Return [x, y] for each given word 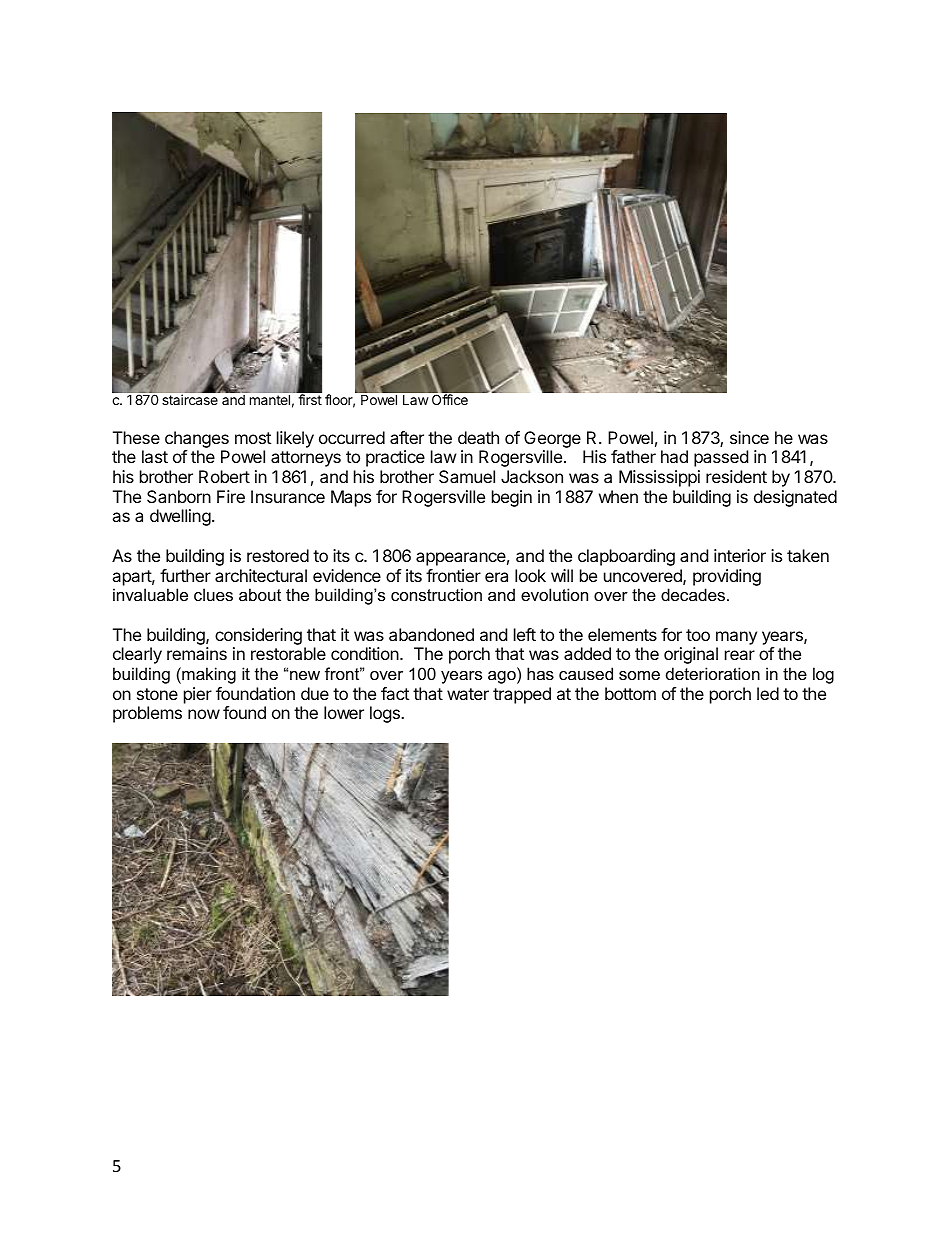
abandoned [431, 634]
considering [258, 638]
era [496, 577]
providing [727, 577]
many [736, 638]
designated [795, 498]
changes [197, 441]
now [204, 714]
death [478, 437]
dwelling [180, 517]
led [768, 693]
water [468, 694]
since [749, 437]
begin [512, 498]
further [185, 575]
